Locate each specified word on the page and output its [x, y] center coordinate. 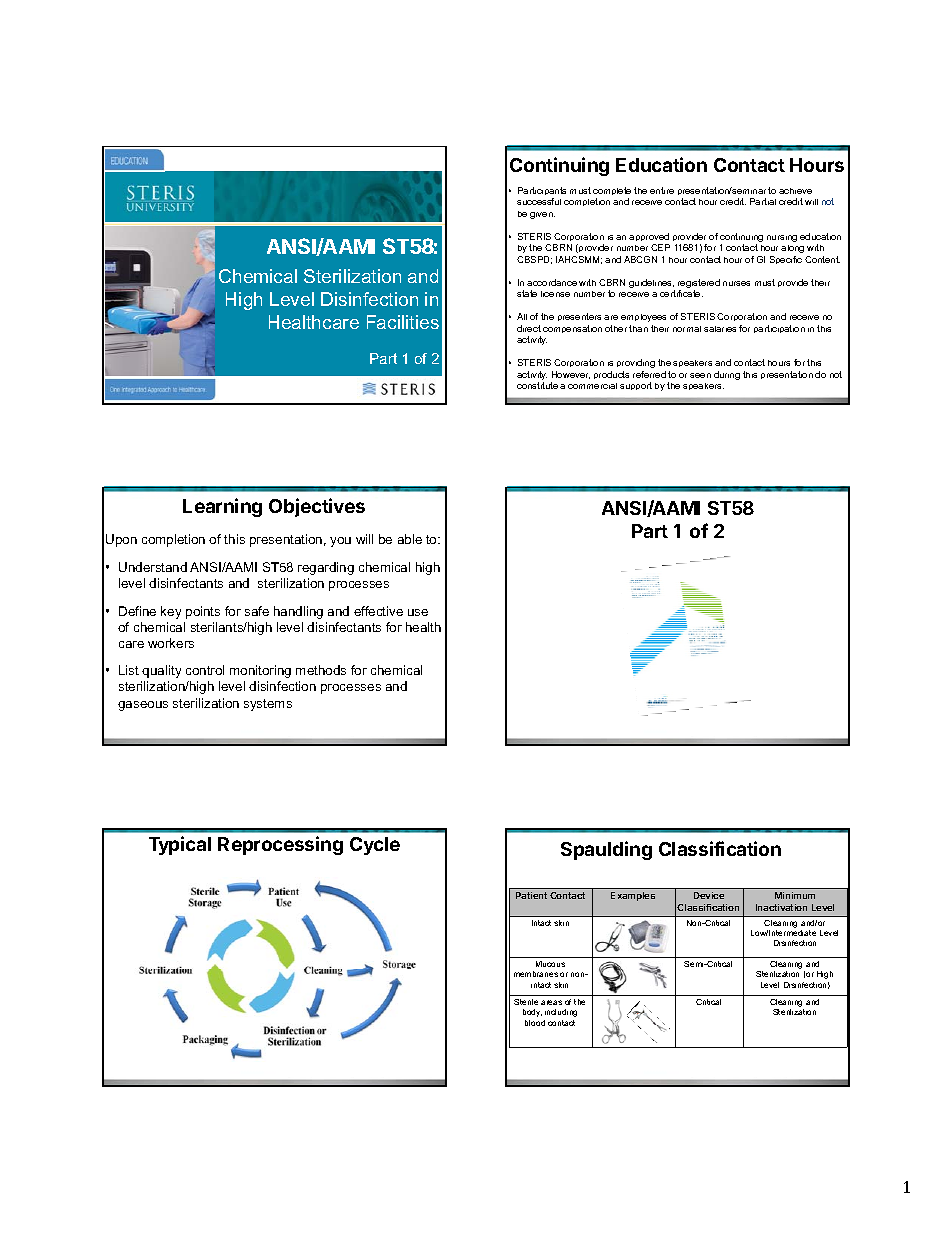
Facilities [403, 322]
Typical [180, 845]
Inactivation [781, 907]
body [532, 1013]
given [542, 215]
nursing [782, 238]
